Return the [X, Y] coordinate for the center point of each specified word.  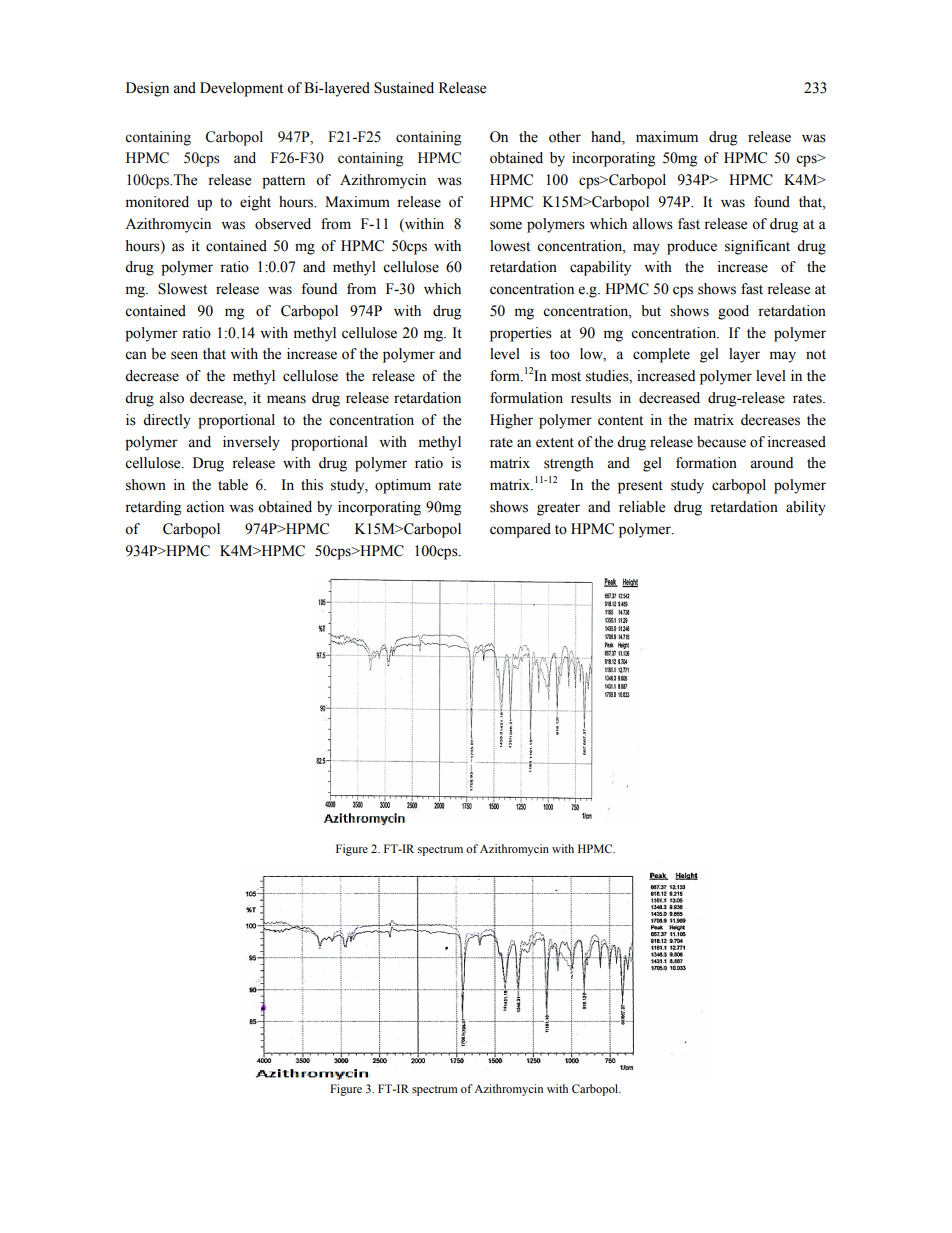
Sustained [404, 88]
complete [661, 355]
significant [757, 247]
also [171, 398]
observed [283, 224]
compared [520, 530]
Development [241, 89]
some [506, 225]
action [205, 507]
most [566, 377]
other [565, 137]
